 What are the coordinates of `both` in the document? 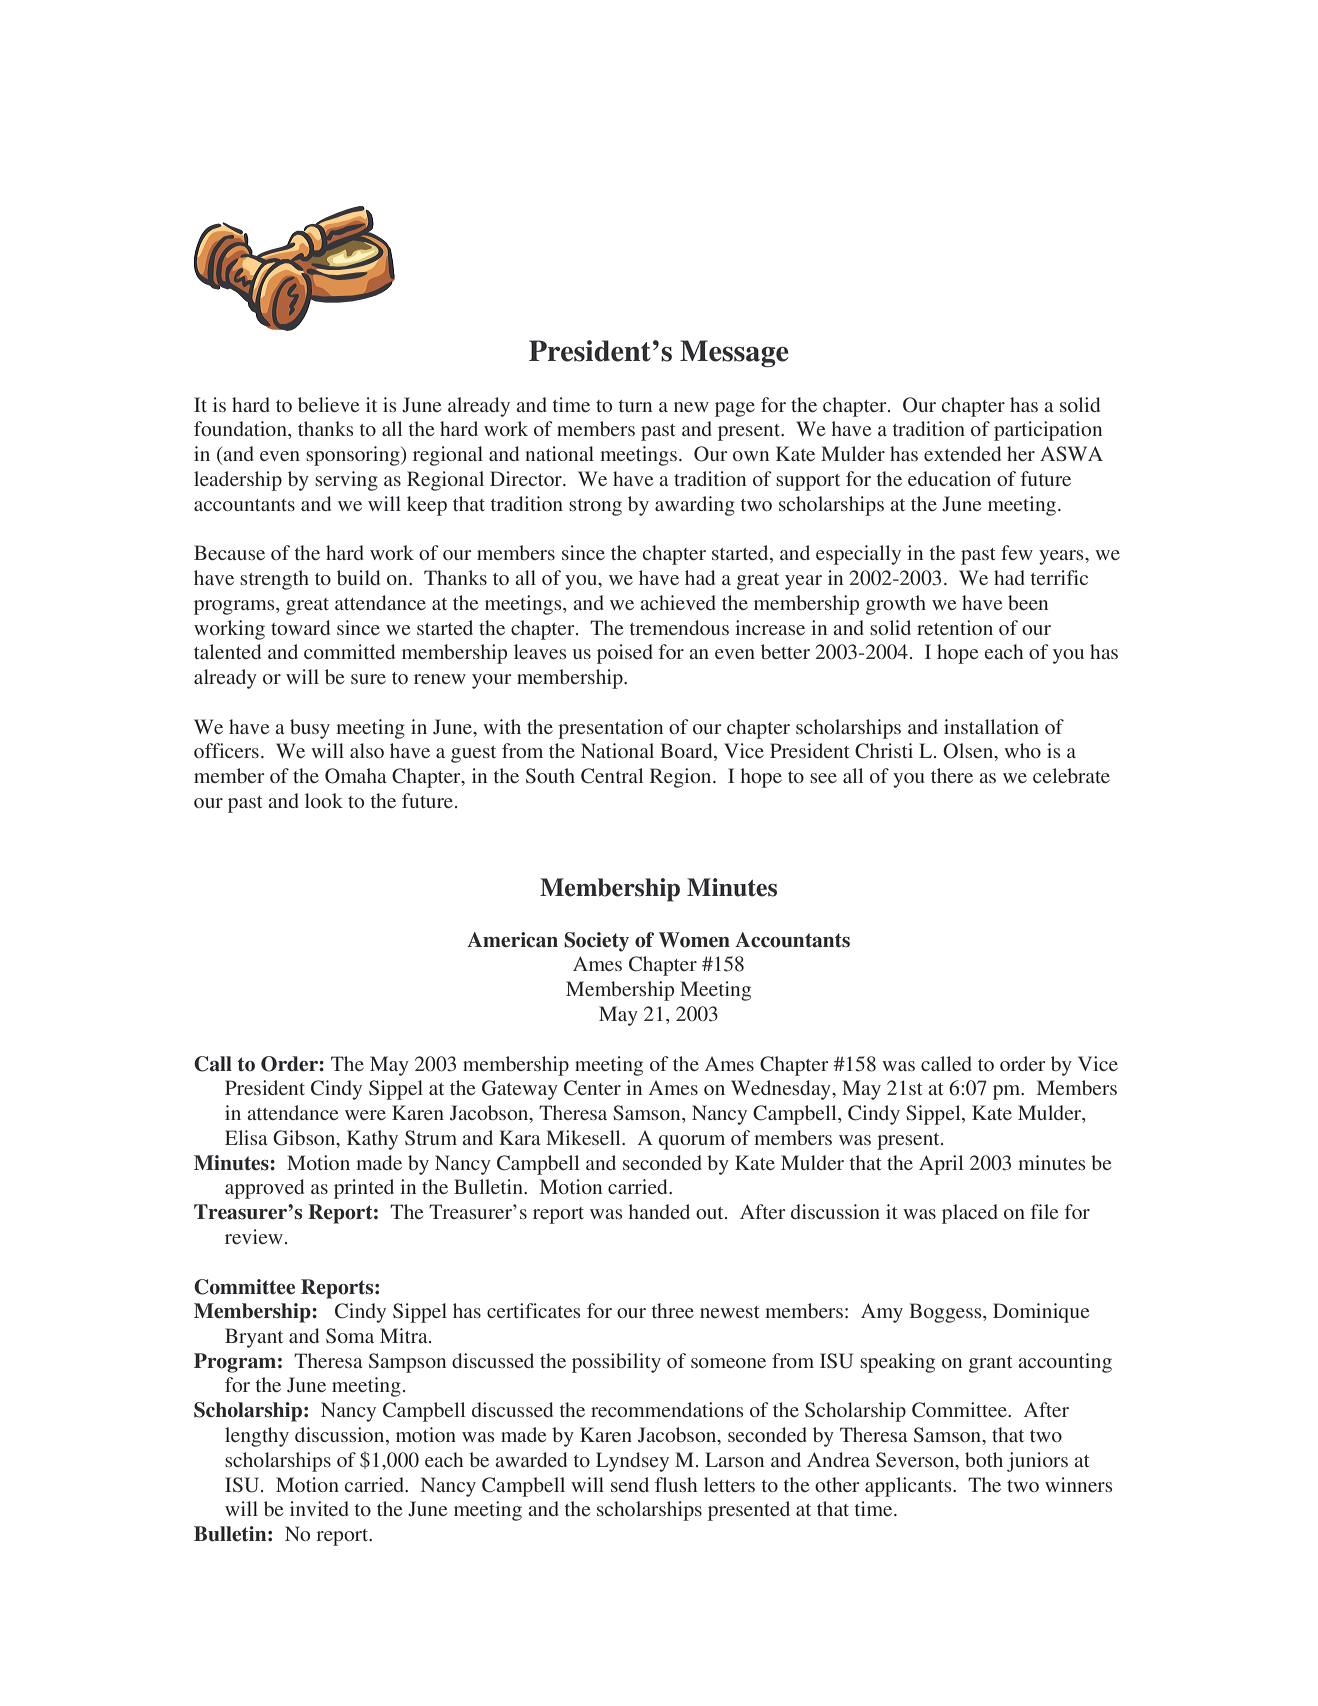 It's located at (984, 1459).
